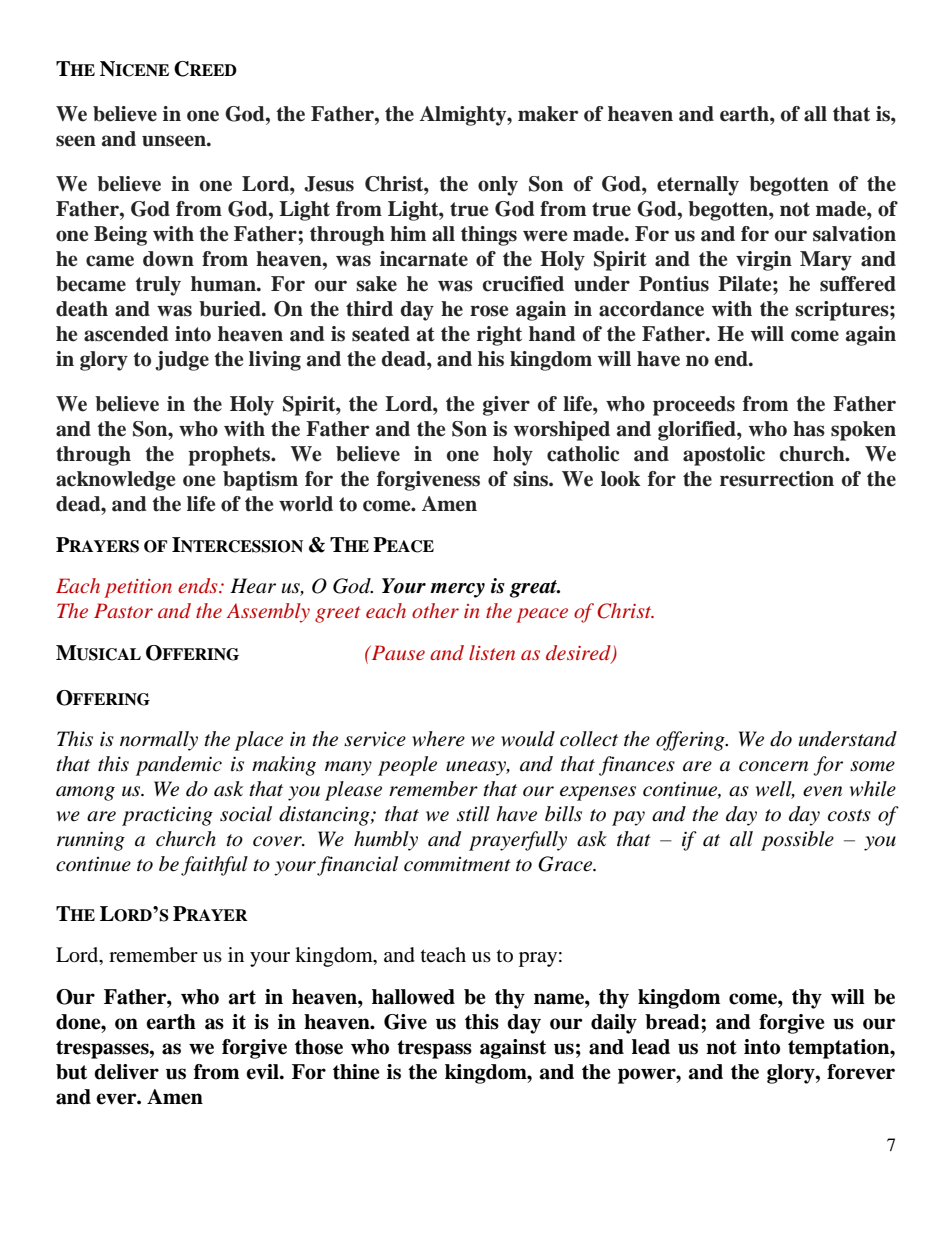 This screenshot has height=1233, width=952. What do you see at coordinates (230, 456) in the screenshot?
I see `prophets` at bounding box center [230, 456].
